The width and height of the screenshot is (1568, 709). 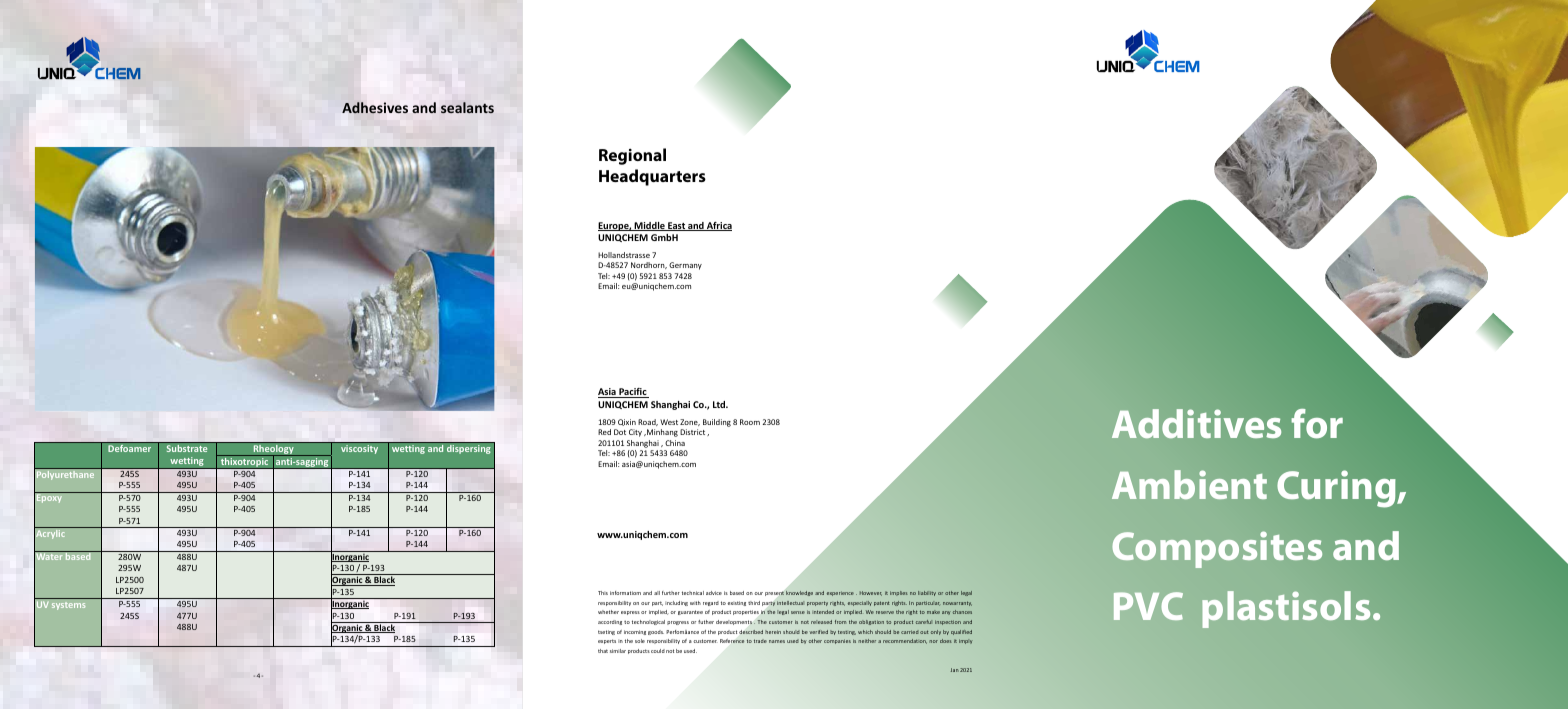 What do you see at coordinates (693, 593) in the screenshot?
I see `technical` at bounding box center [693, 593].
